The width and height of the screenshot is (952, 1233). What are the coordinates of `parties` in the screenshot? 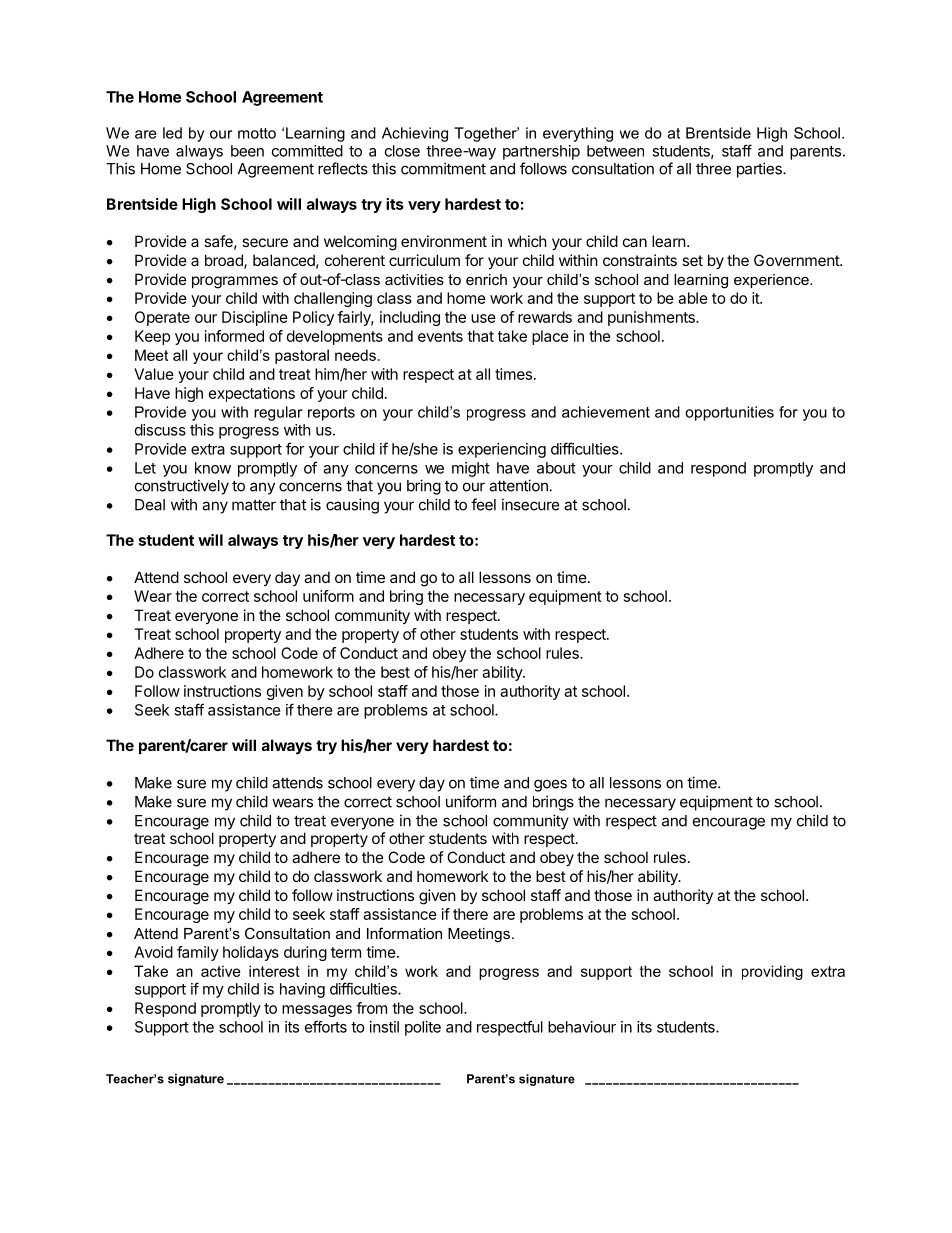 It's located at (760, 170).
